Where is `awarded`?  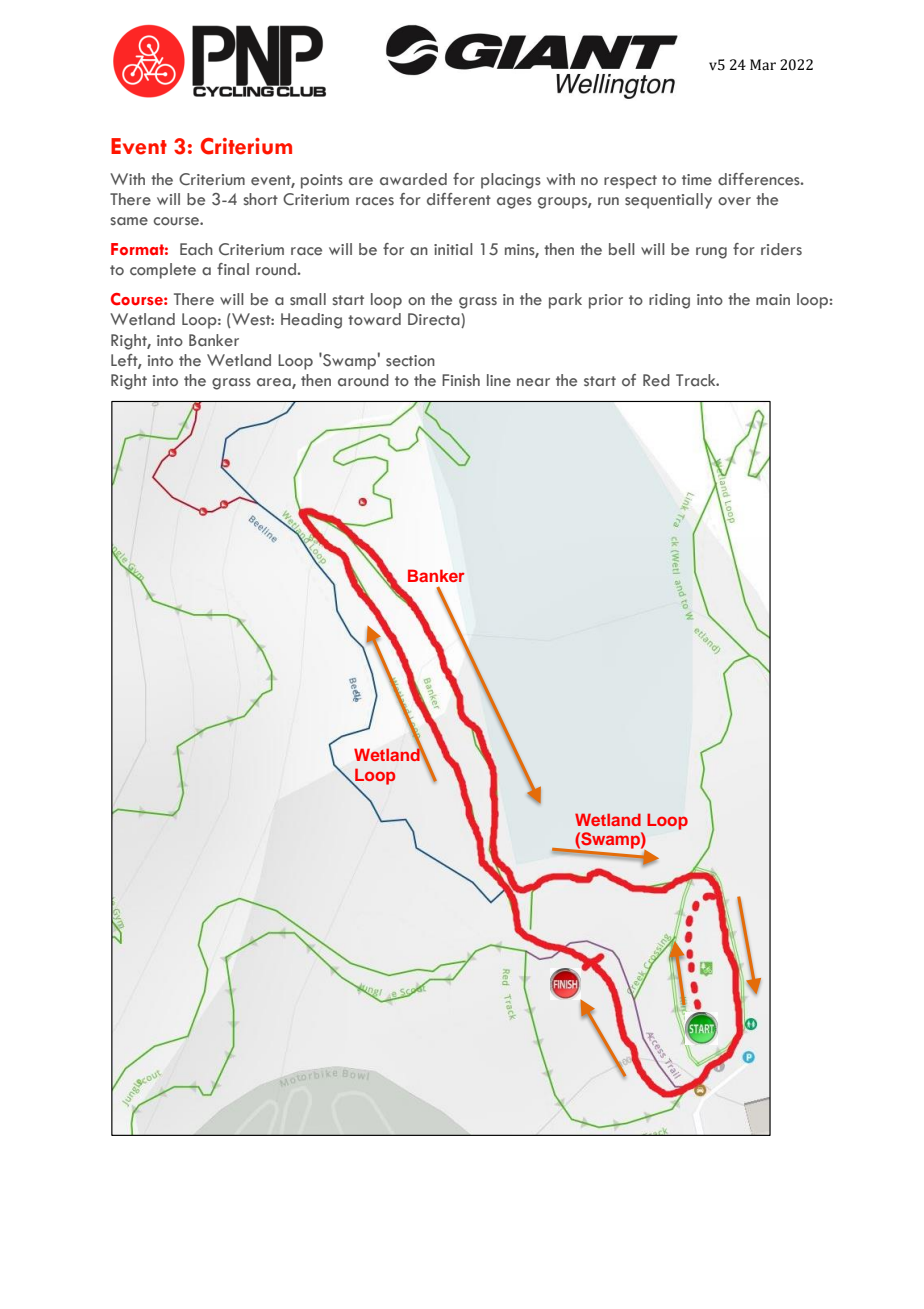
awarded is located at coordinates (413, 179).
